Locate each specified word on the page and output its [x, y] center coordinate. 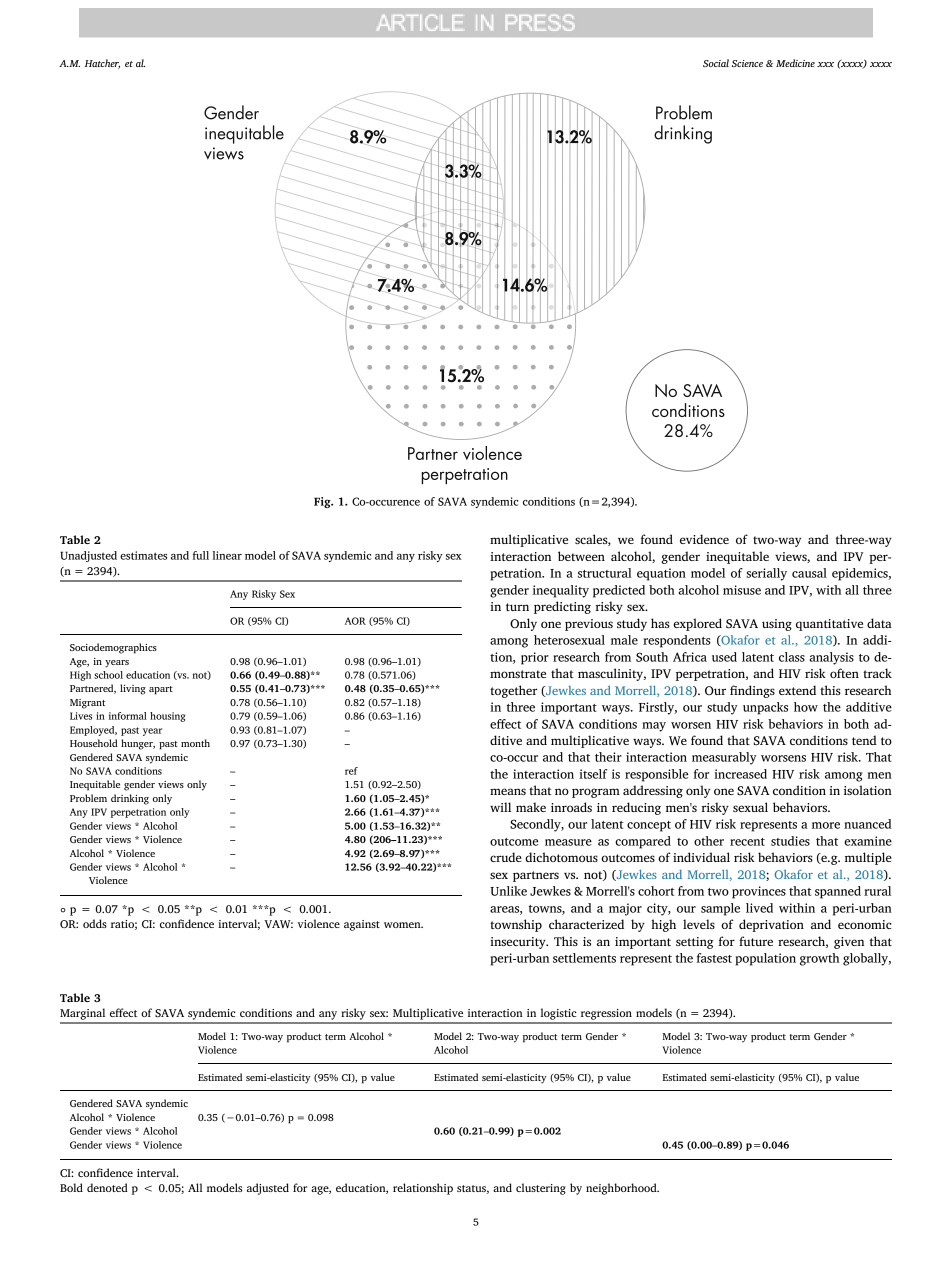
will [500, 807]
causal [809, 573]
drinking [130, 799]
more [826, 825]
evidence [704, 539]
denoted [107, 1187]
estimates [143, 555]
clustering [541, 1189]
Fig [323, 502]
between [581, 556]
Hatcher [102, 64]
